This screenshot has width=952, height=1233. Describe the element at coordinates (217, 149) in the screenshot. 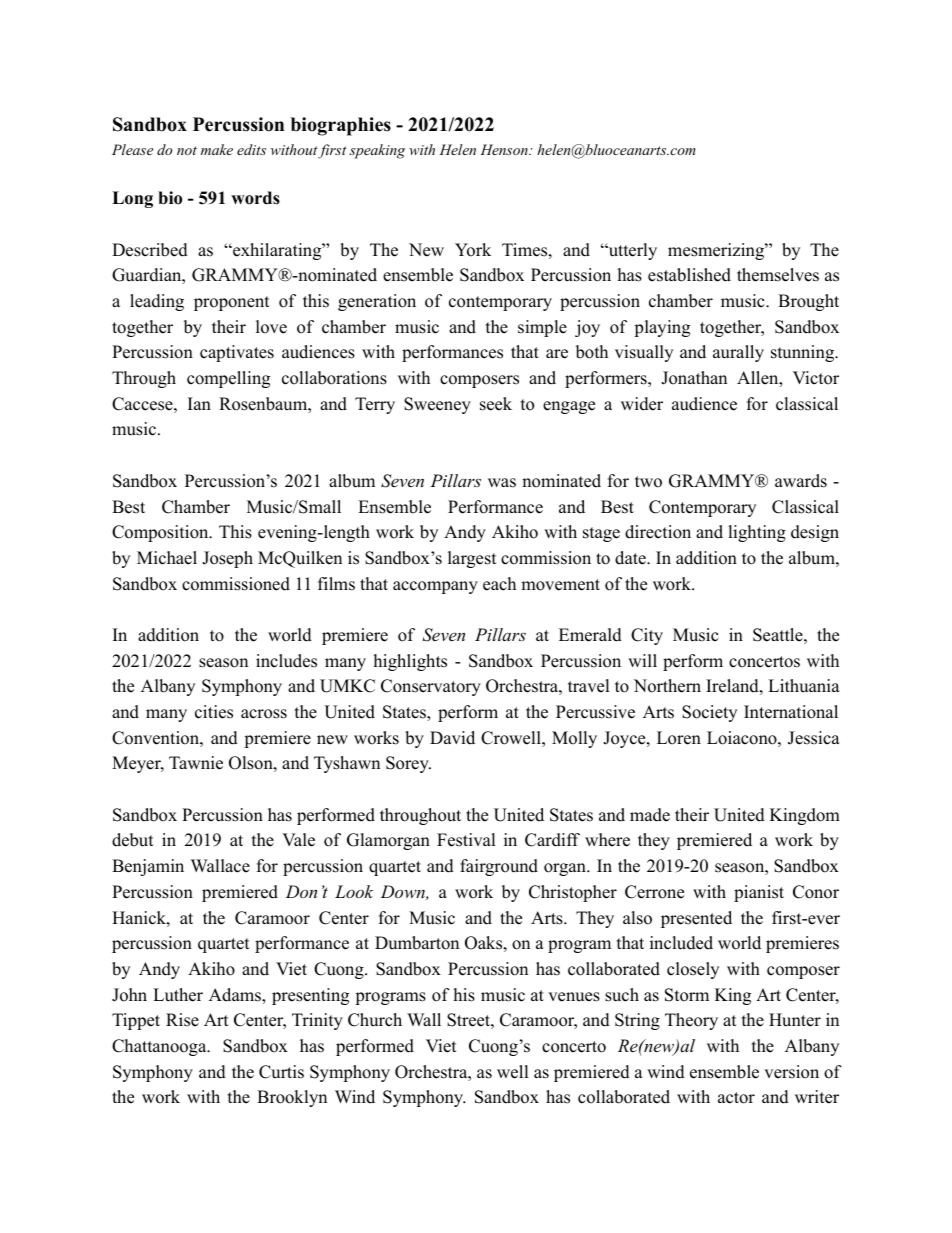

I see `make` at that location.
